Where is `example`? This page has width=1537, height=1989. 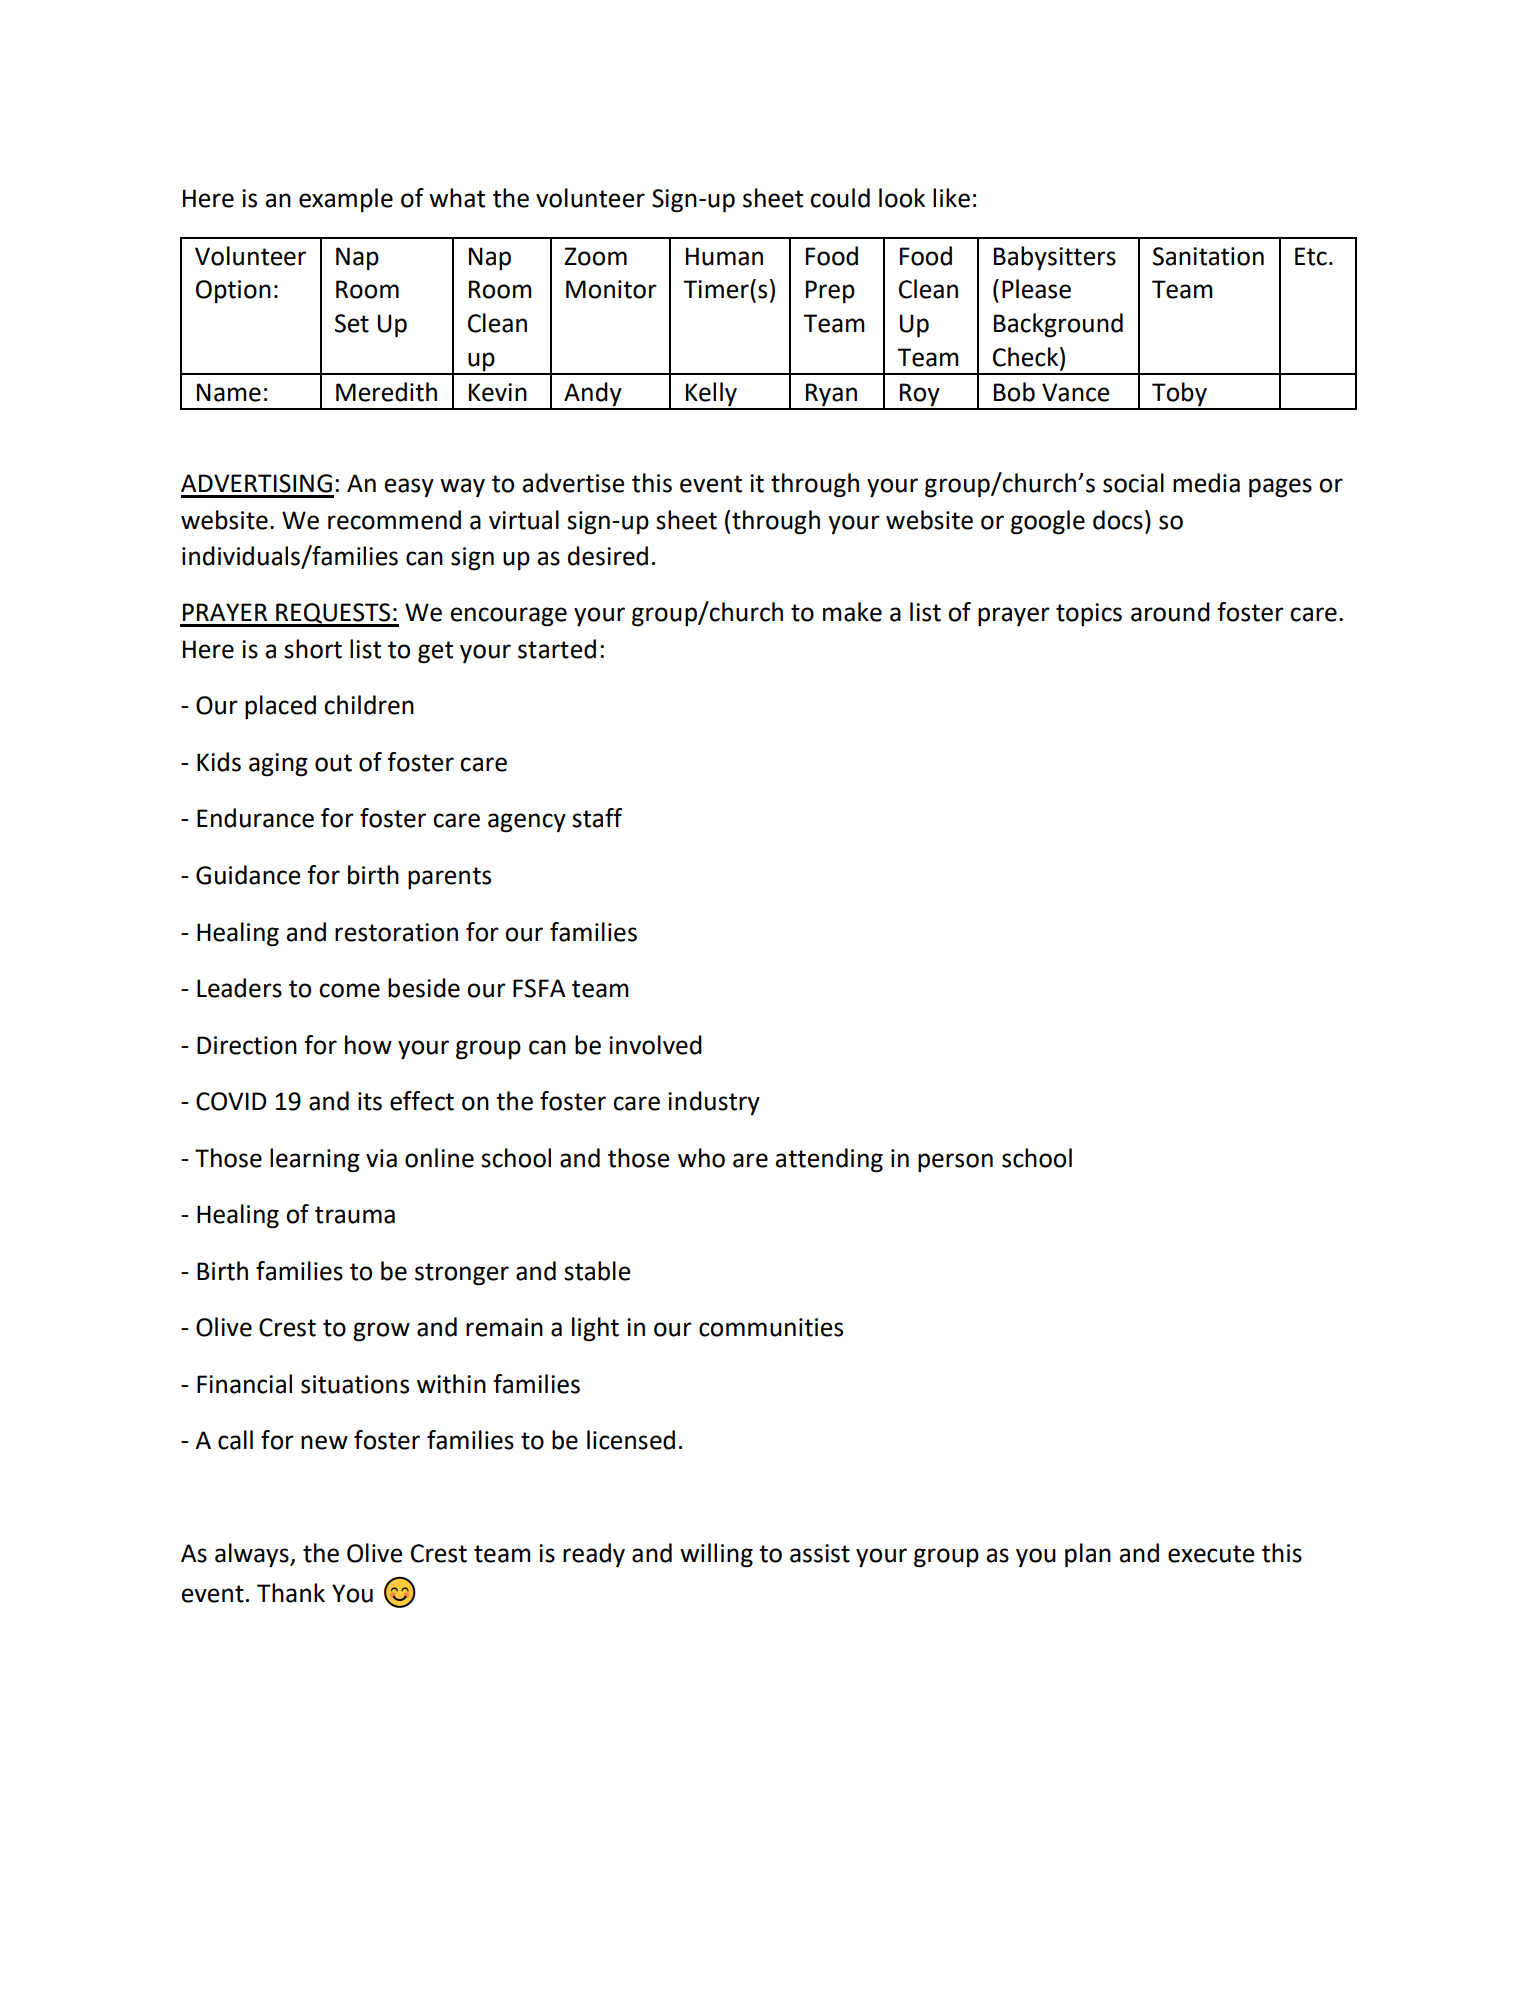
example is located at coordinates (346, 200).
